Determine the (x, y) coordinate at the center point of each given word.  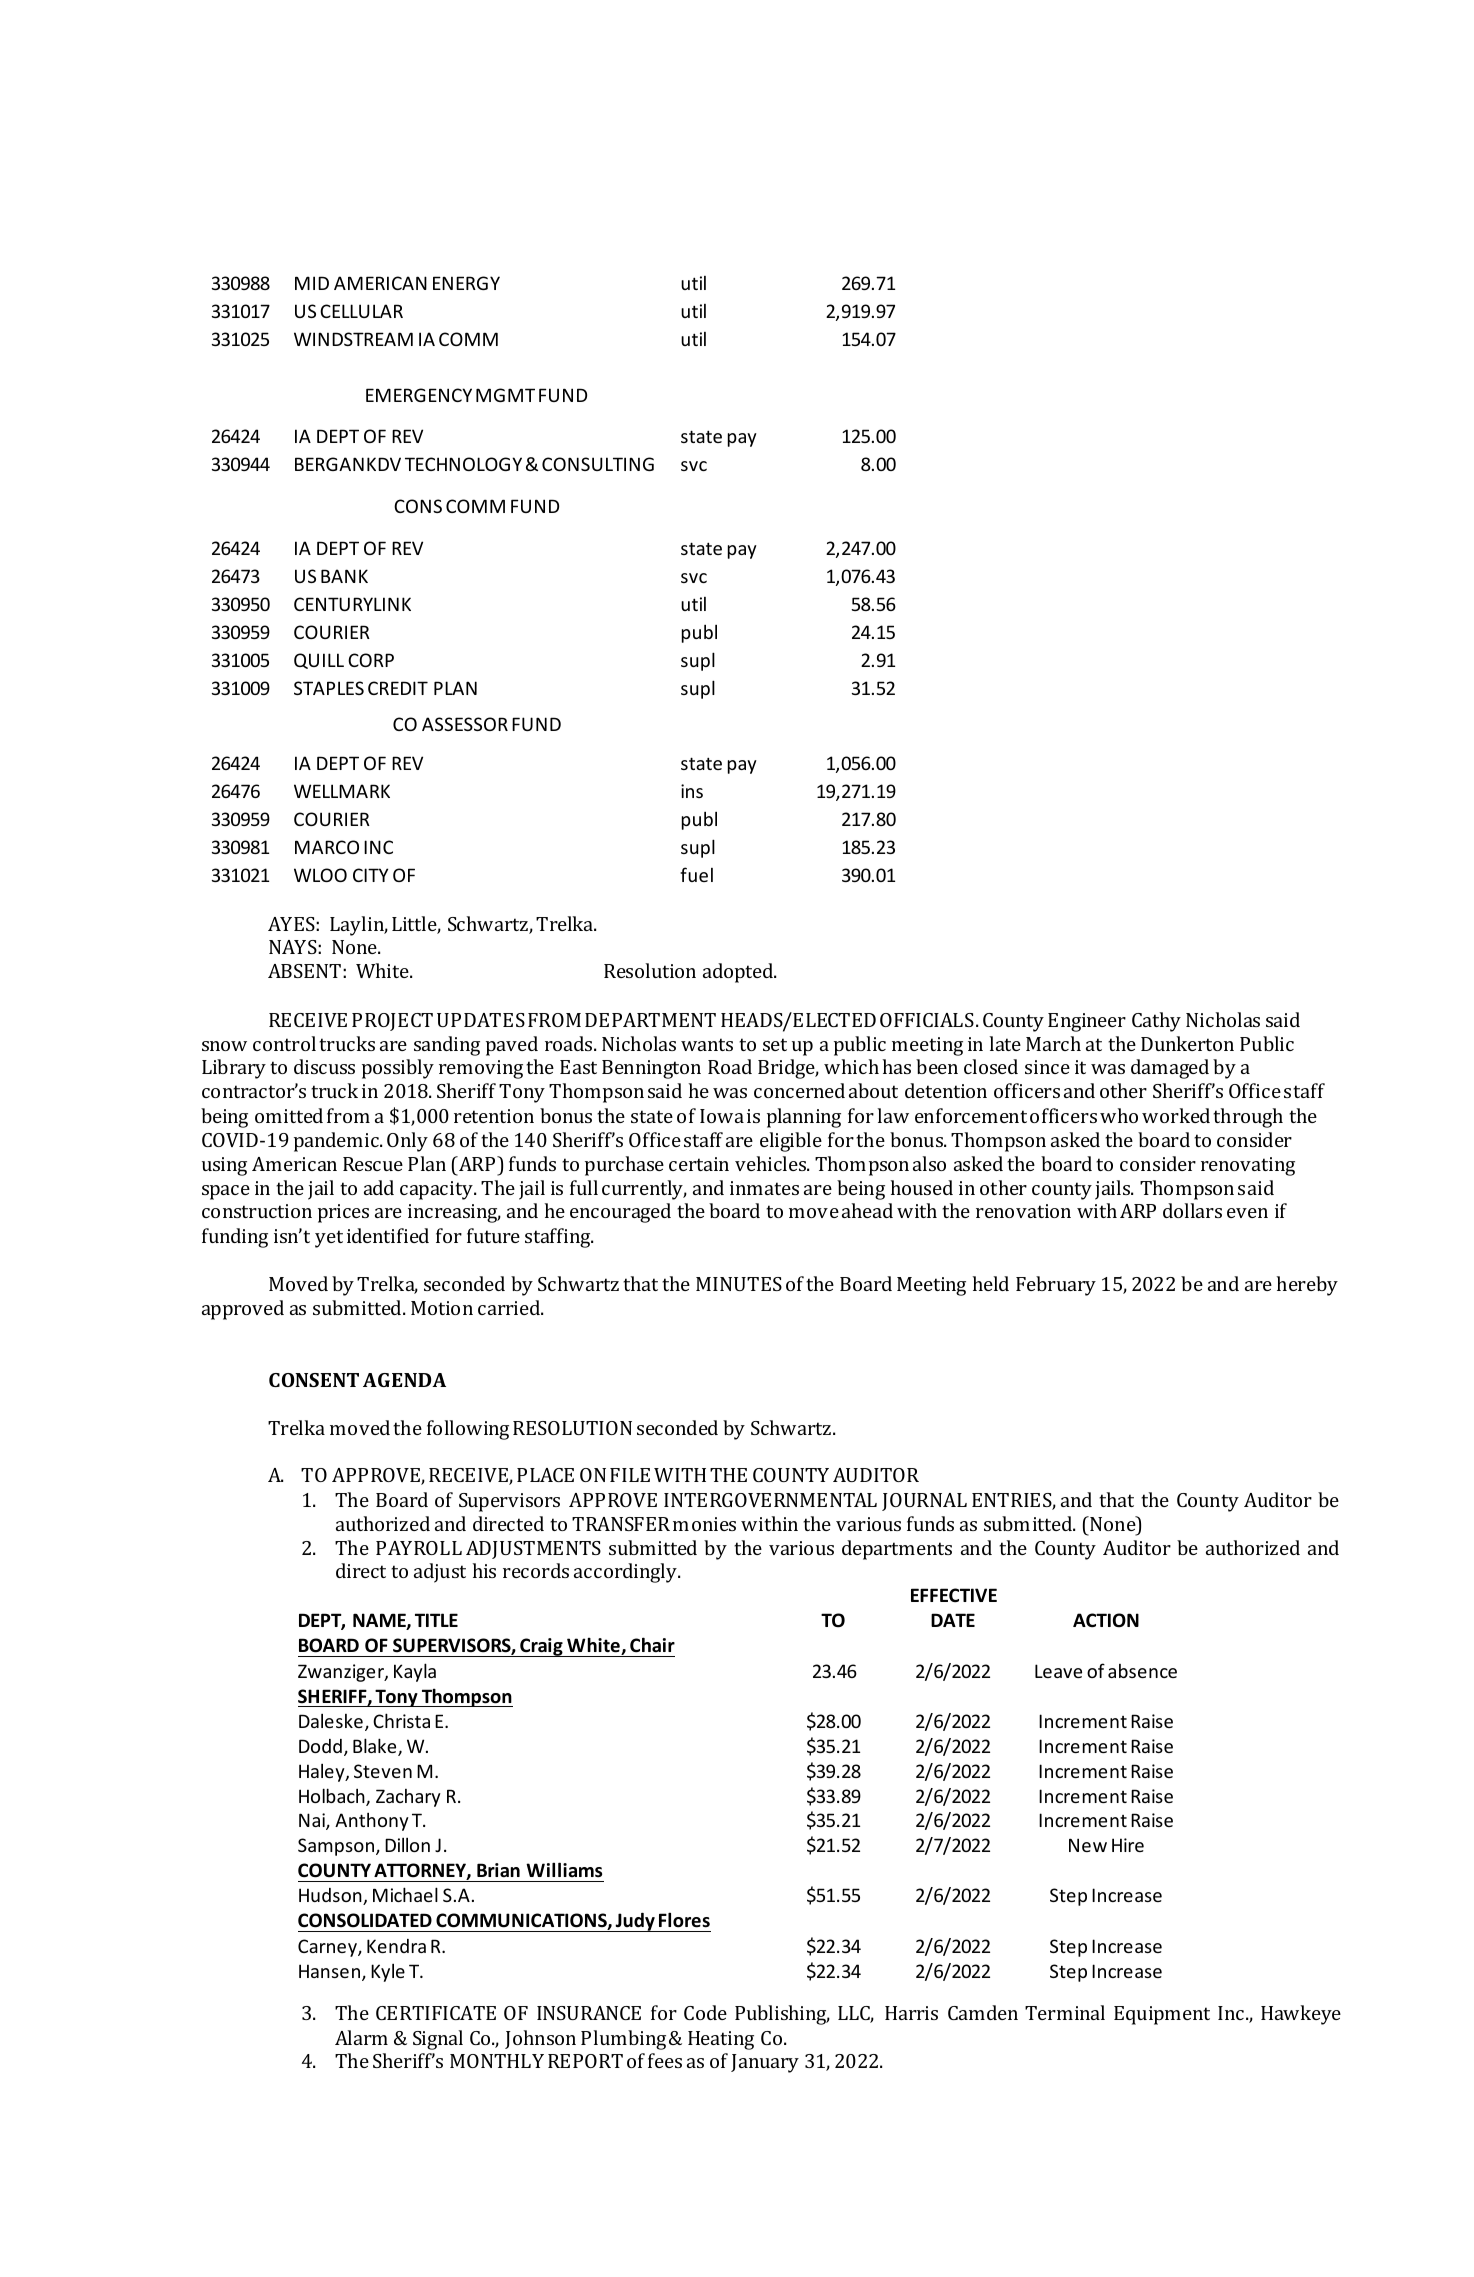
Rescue (373, 1164)
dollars (1192, 1210)
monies (704, 1524)
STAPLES (329, 688)
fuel (696, 874)
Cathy (1156, 1022)
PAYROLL (419, 1548)
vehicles (772, 1163)
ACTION (1106, 1620)
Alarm (361, 2037)
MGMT (505, 395)
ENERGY (466, 283)
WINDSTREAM (353, 339)
